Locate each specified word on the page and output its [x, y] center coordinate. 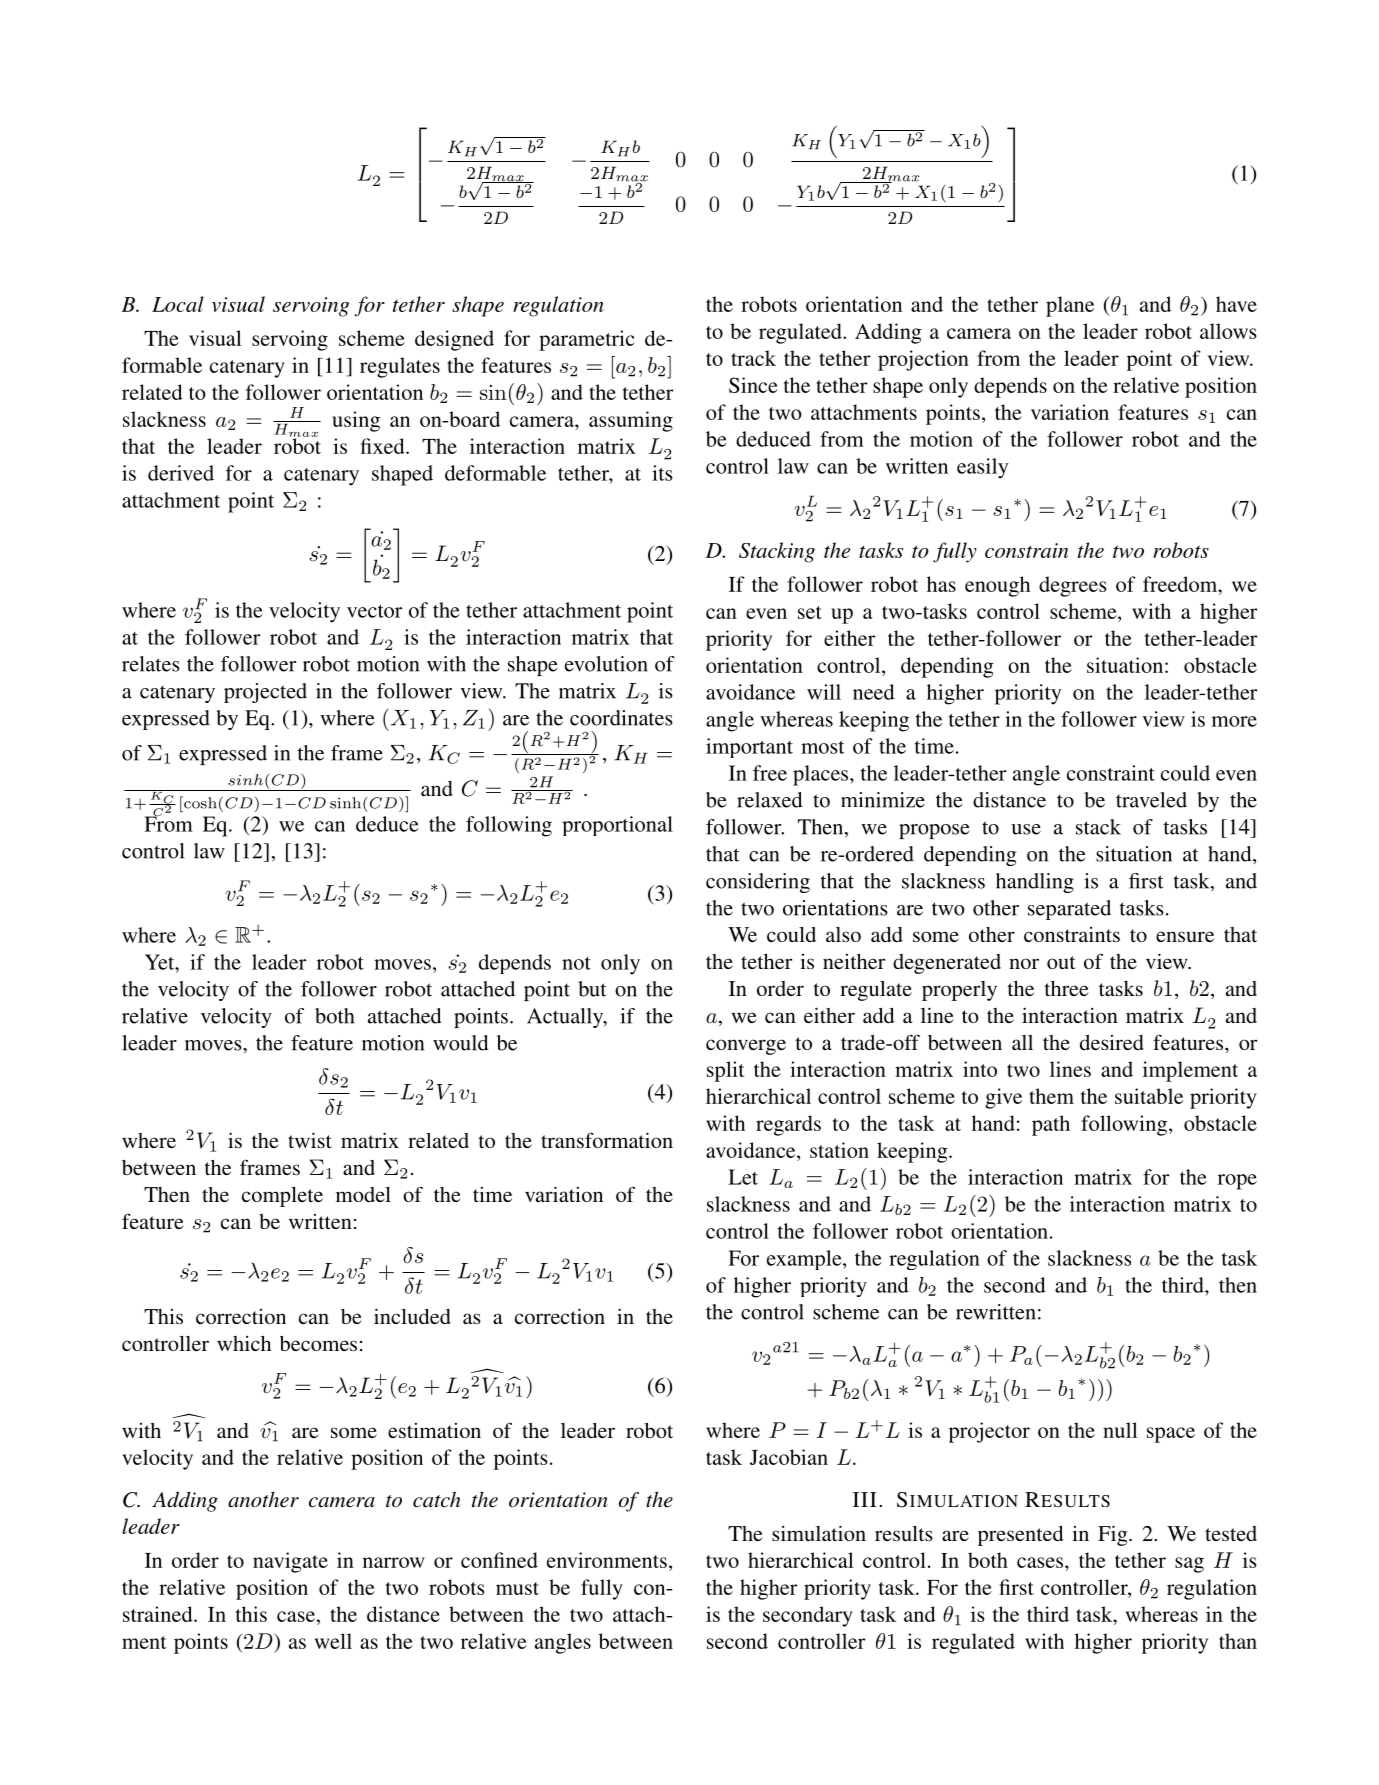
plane [1070, 306]
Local [178, 304]
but [592, 989]
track [753, 358]
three [1067, 988]
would [461, 1043]
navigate [290, 1562]
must [517, 1588]
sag [1189, 1565]
